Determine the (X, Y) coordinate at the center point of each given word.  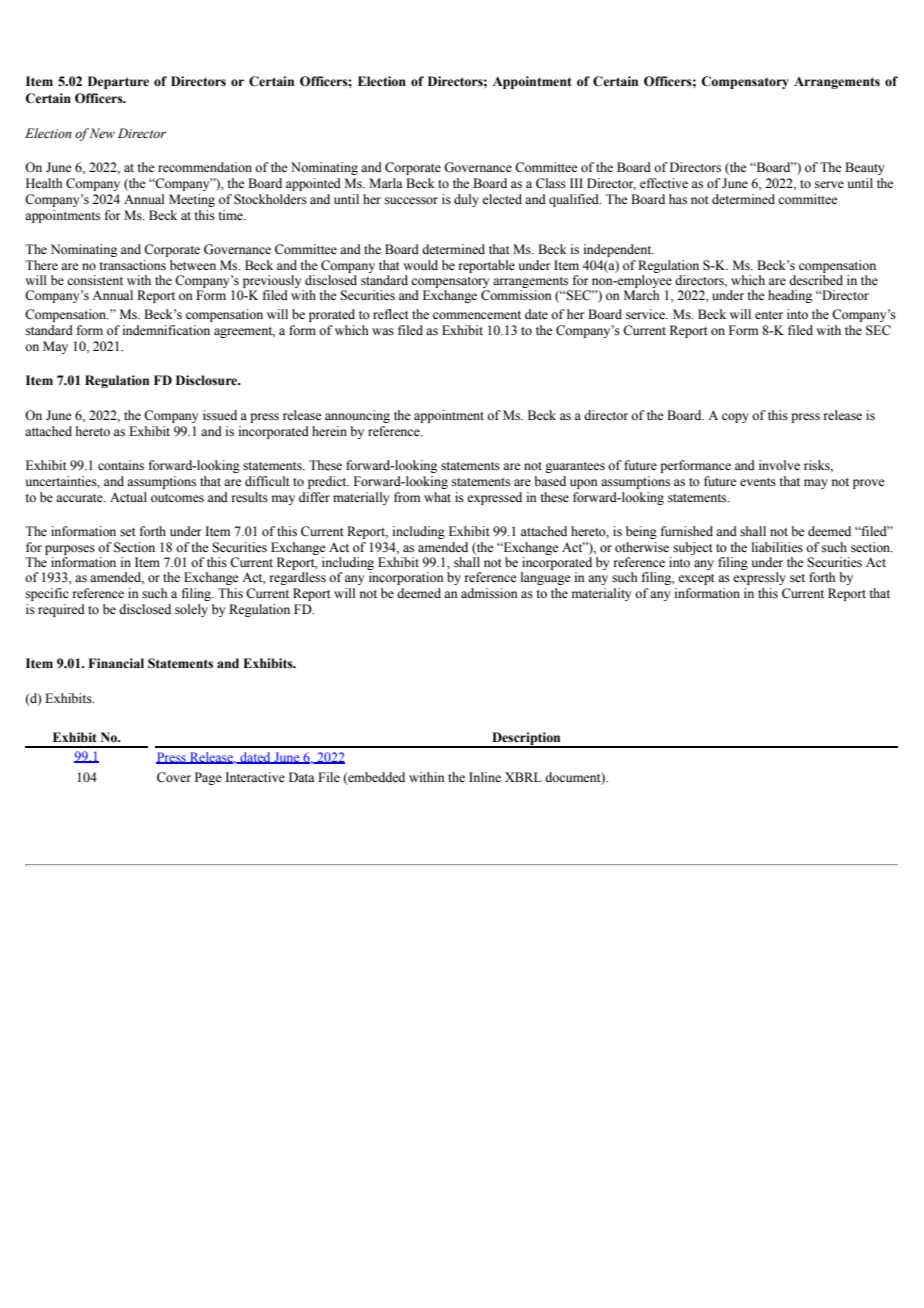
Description (526, 739)
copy (735, 418)
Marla (386, 183)
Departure (118, 82)
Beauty (864, 168)
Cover (174, 777)
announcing (357, 416)
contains (121, 465)
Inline (485, 777)
